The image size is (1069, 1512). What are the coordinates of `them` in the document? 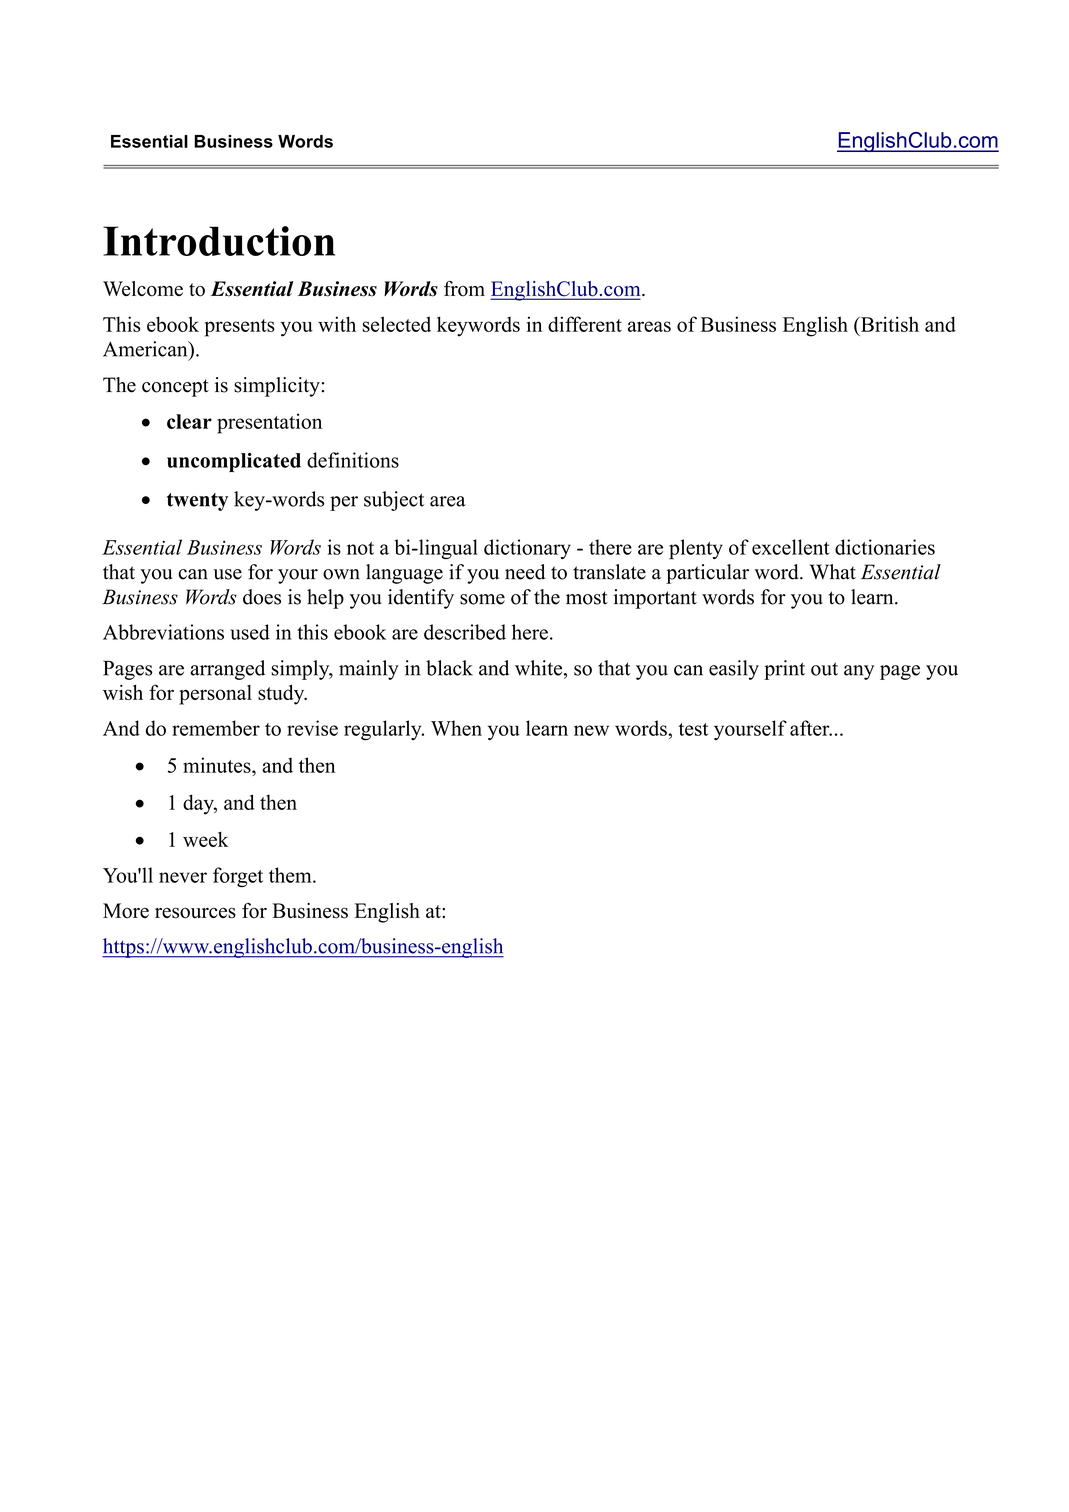 It's located at (291, 875).
